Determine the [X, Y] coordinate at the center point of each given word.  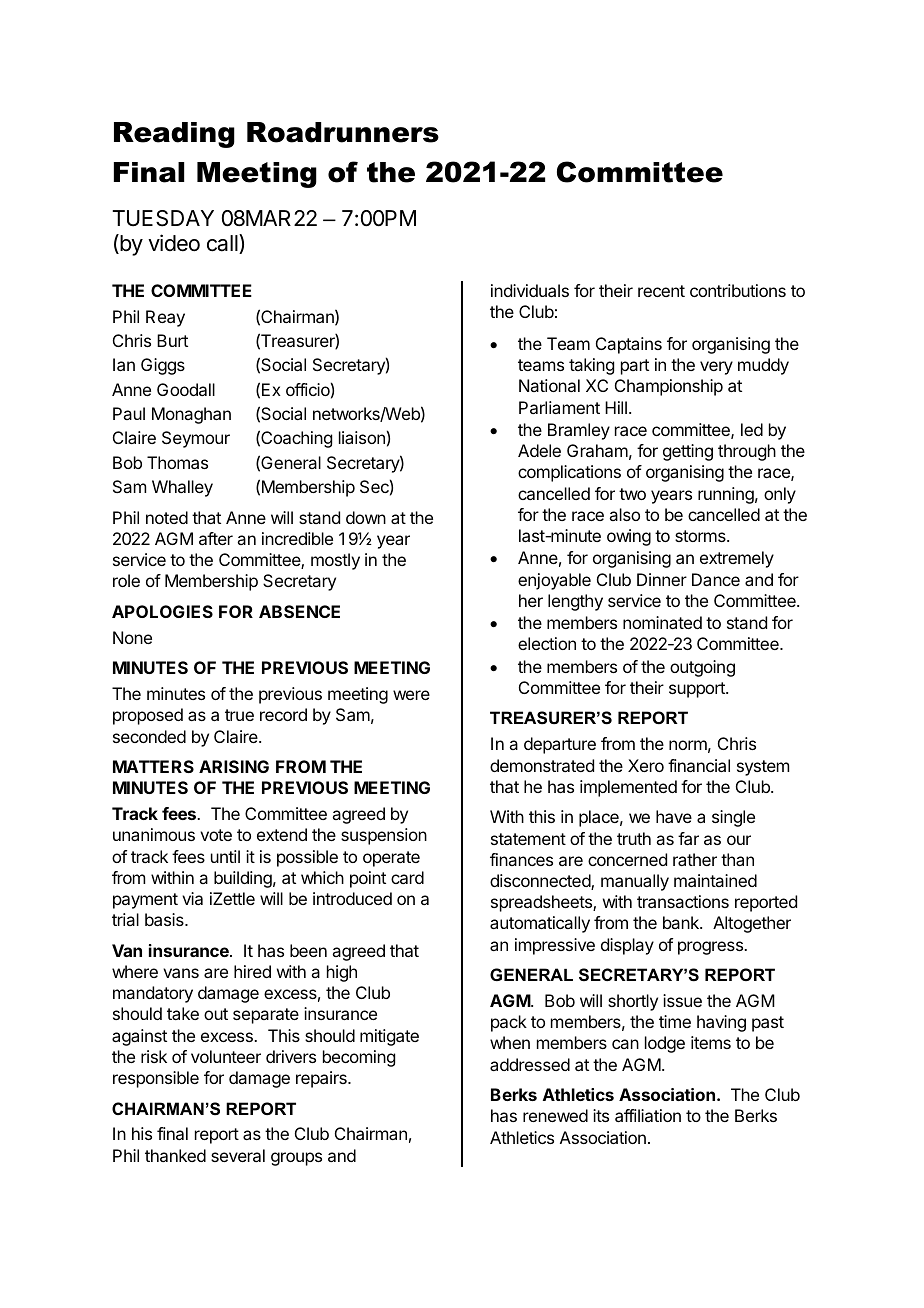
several [238, 1155]
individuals [530, 290]
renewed [555, 1115]
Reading [174, 135]
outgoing [702, 668]
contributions [738, 290]
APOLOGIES [162, 611]
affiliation [648, 1115]
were [411, 695]
